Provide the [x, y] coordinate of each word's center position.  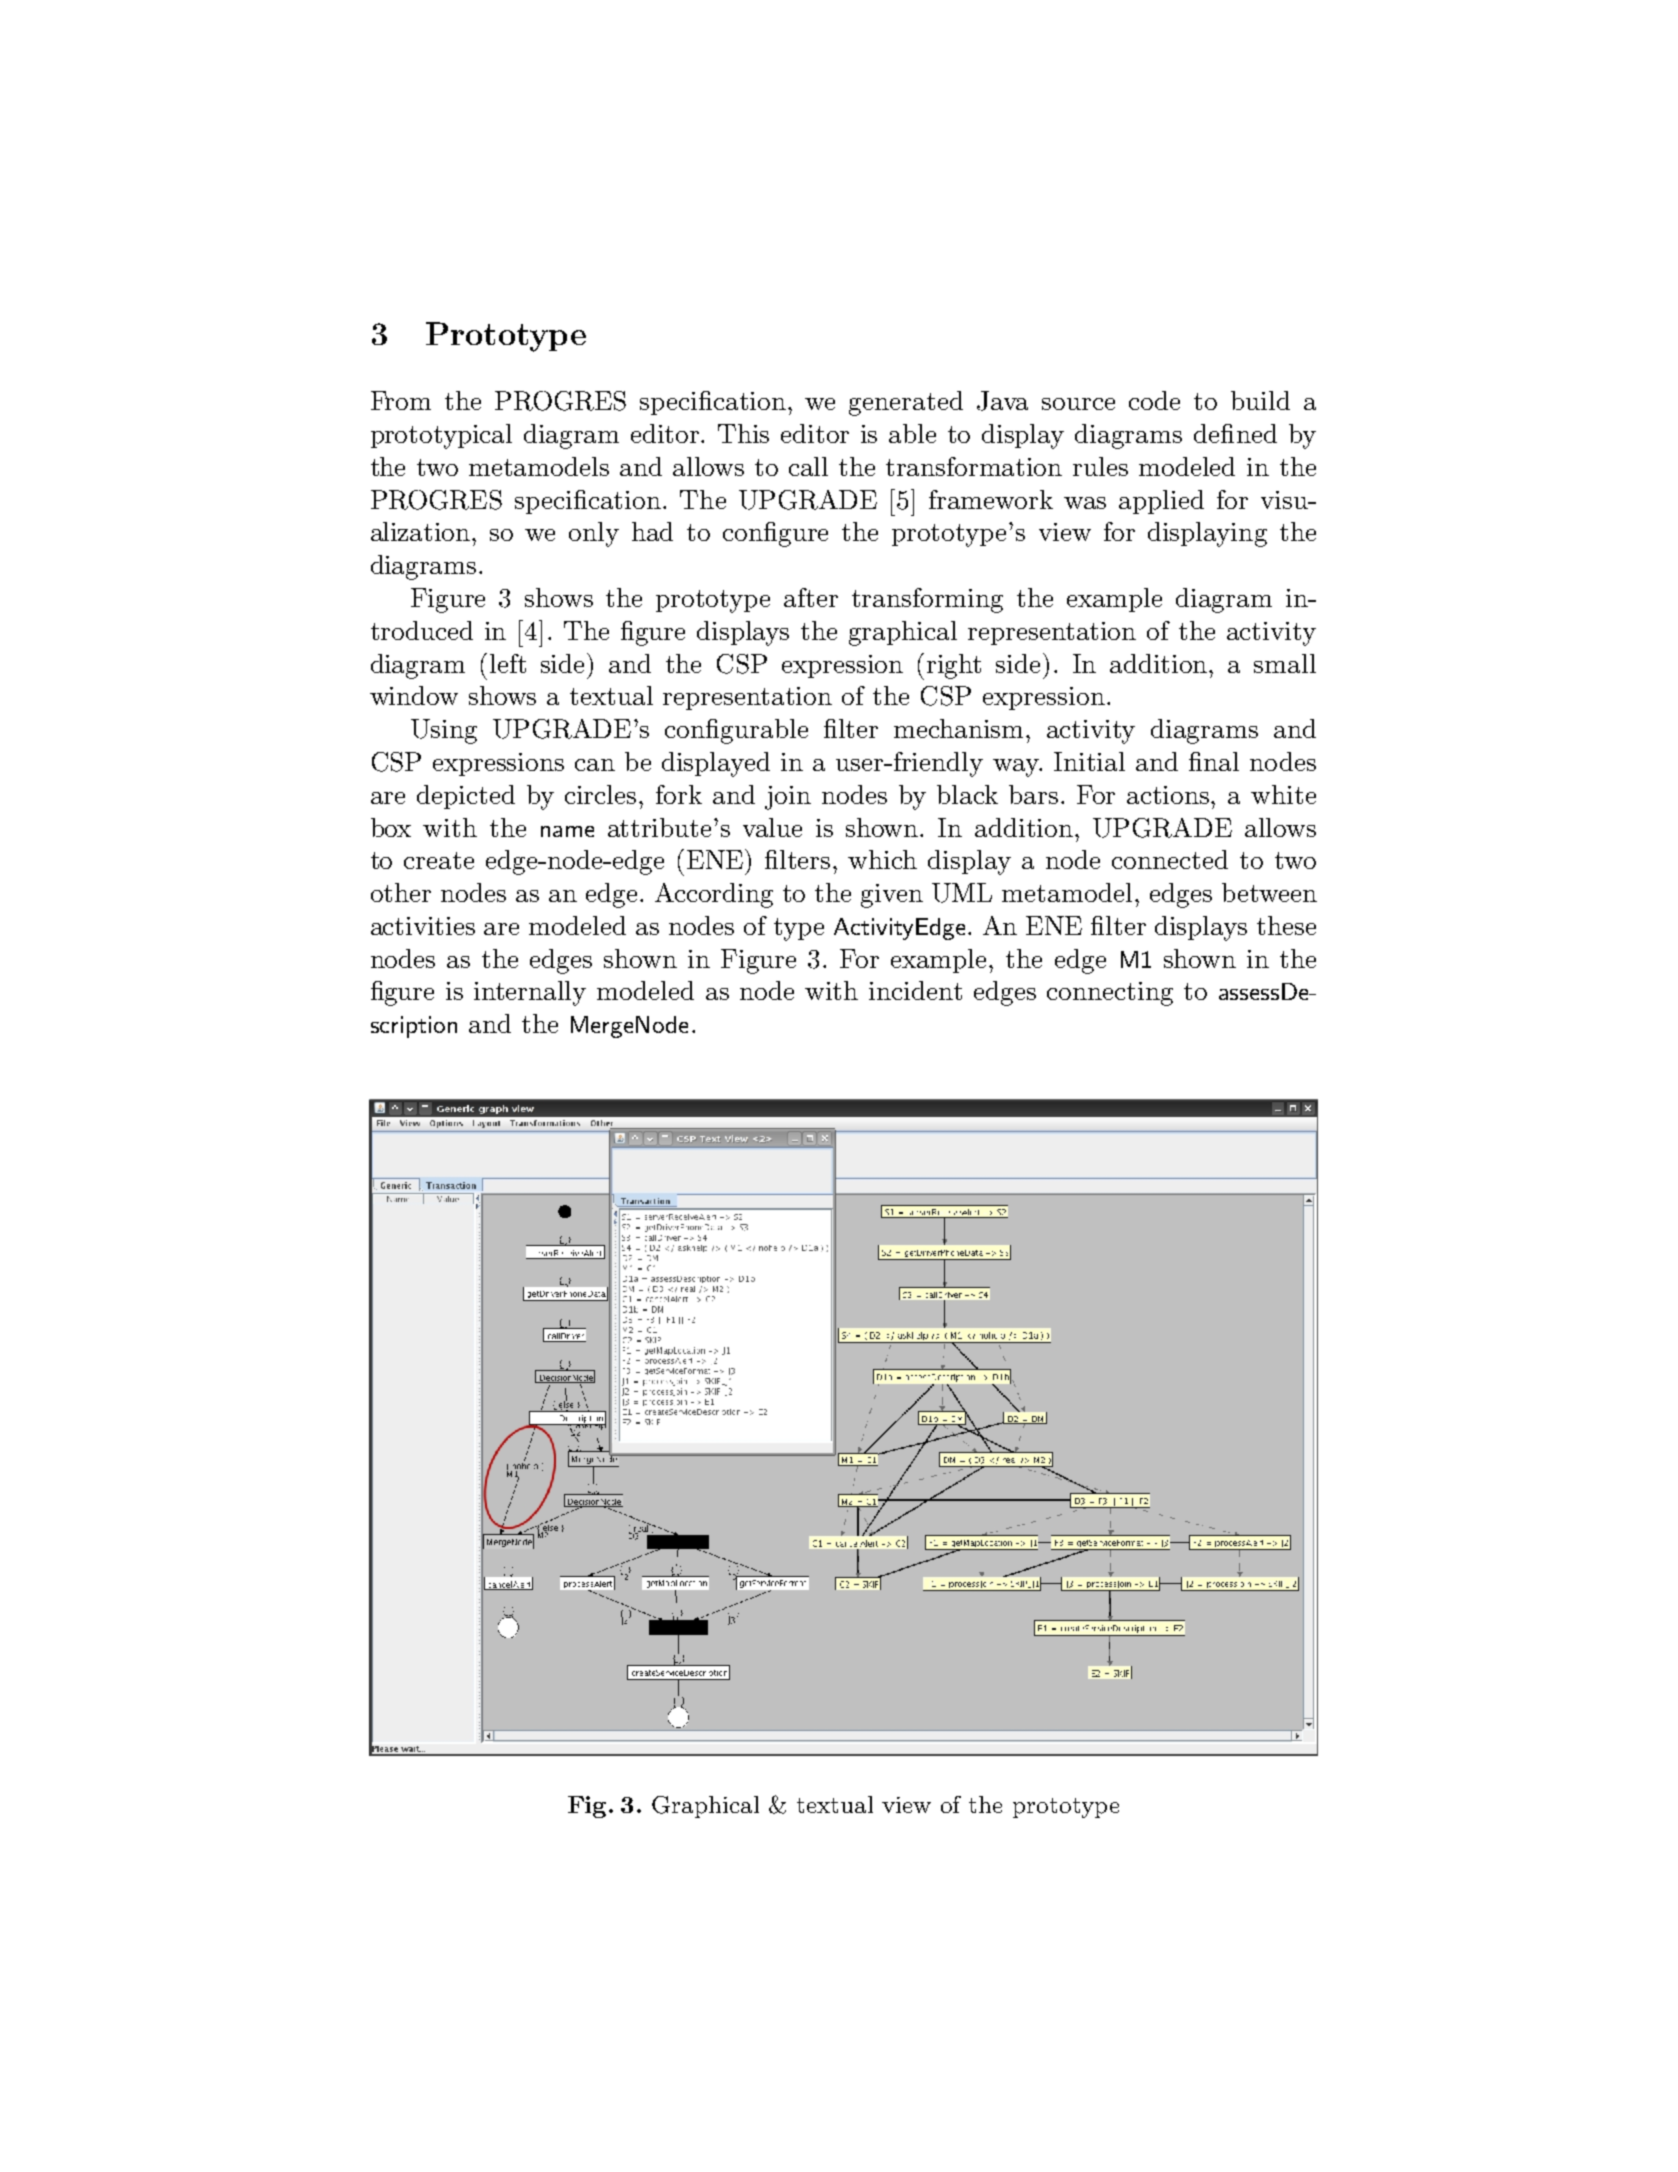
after [811, 597]
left [508, 663]
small [1285, 663]
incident [915, 990]
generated [906, 403]
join [788, 798]
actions [1169, 795]
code [1154, 400]
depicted [466, 797]
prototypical [441, 436]
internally [530, 993]
